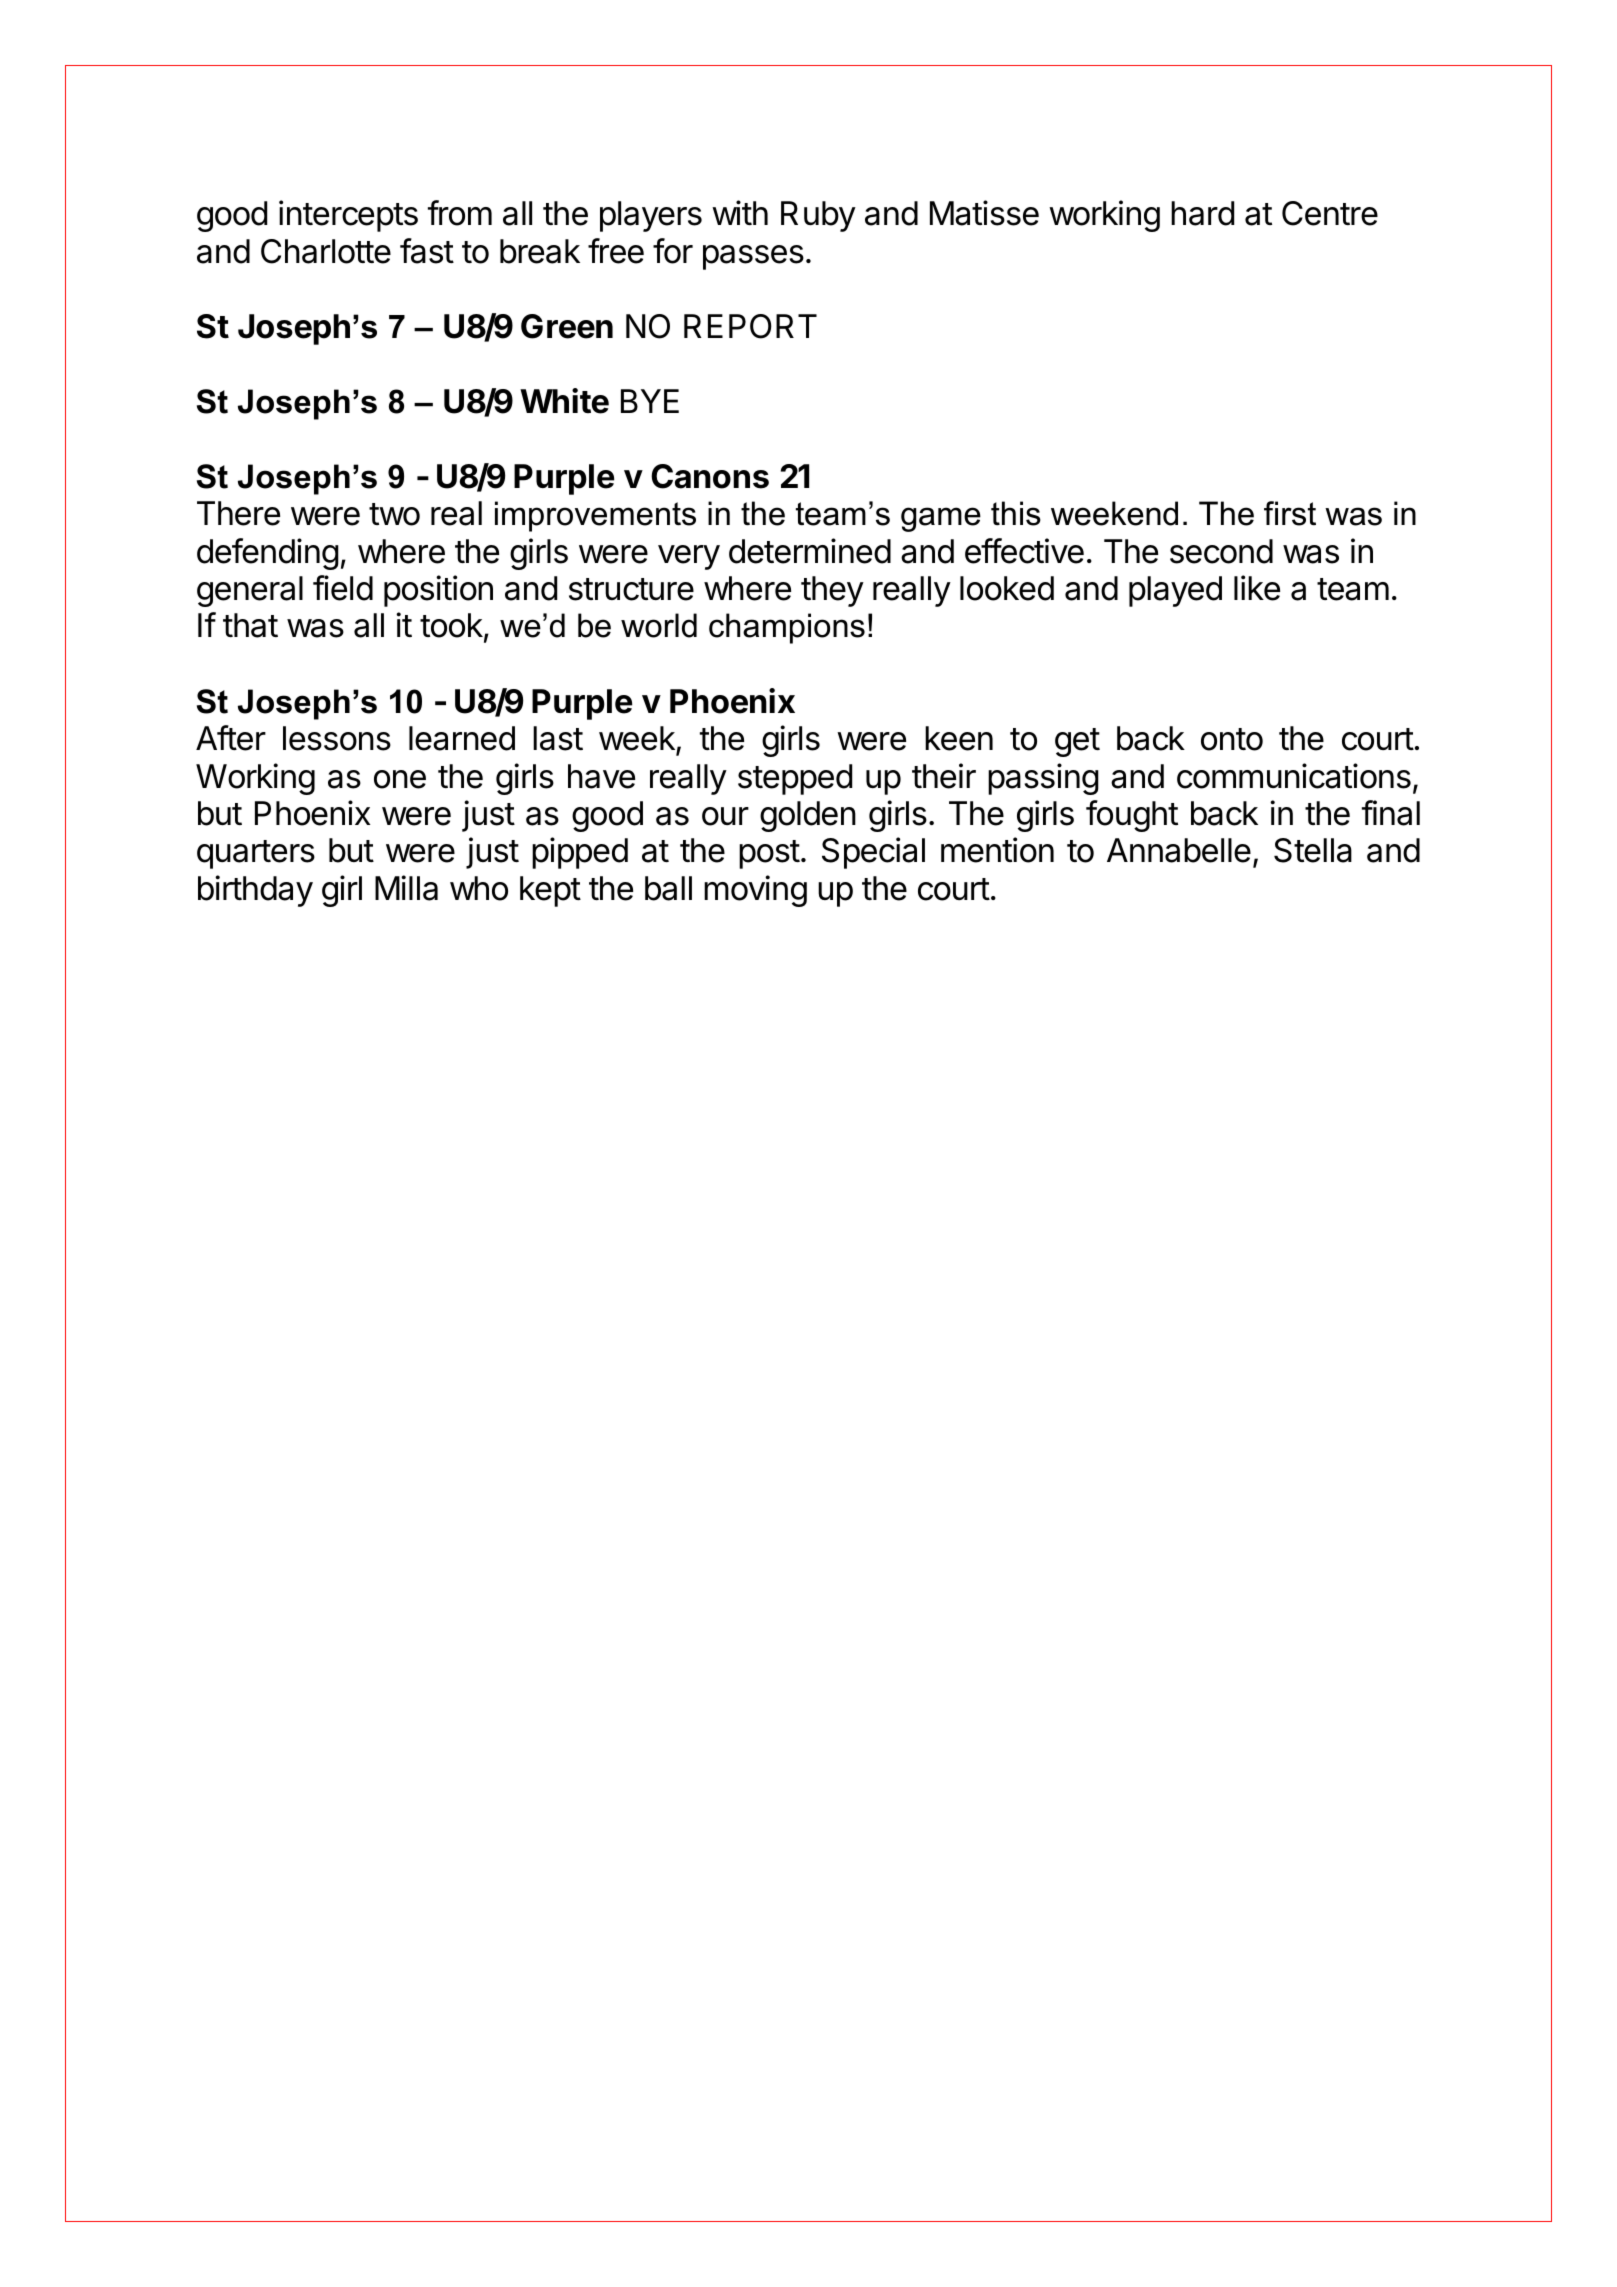 This screenshot has width=1617, height=2287. Describe the element at coordinates (406, 888) in the screenshot. I see `Milla` at that location.
